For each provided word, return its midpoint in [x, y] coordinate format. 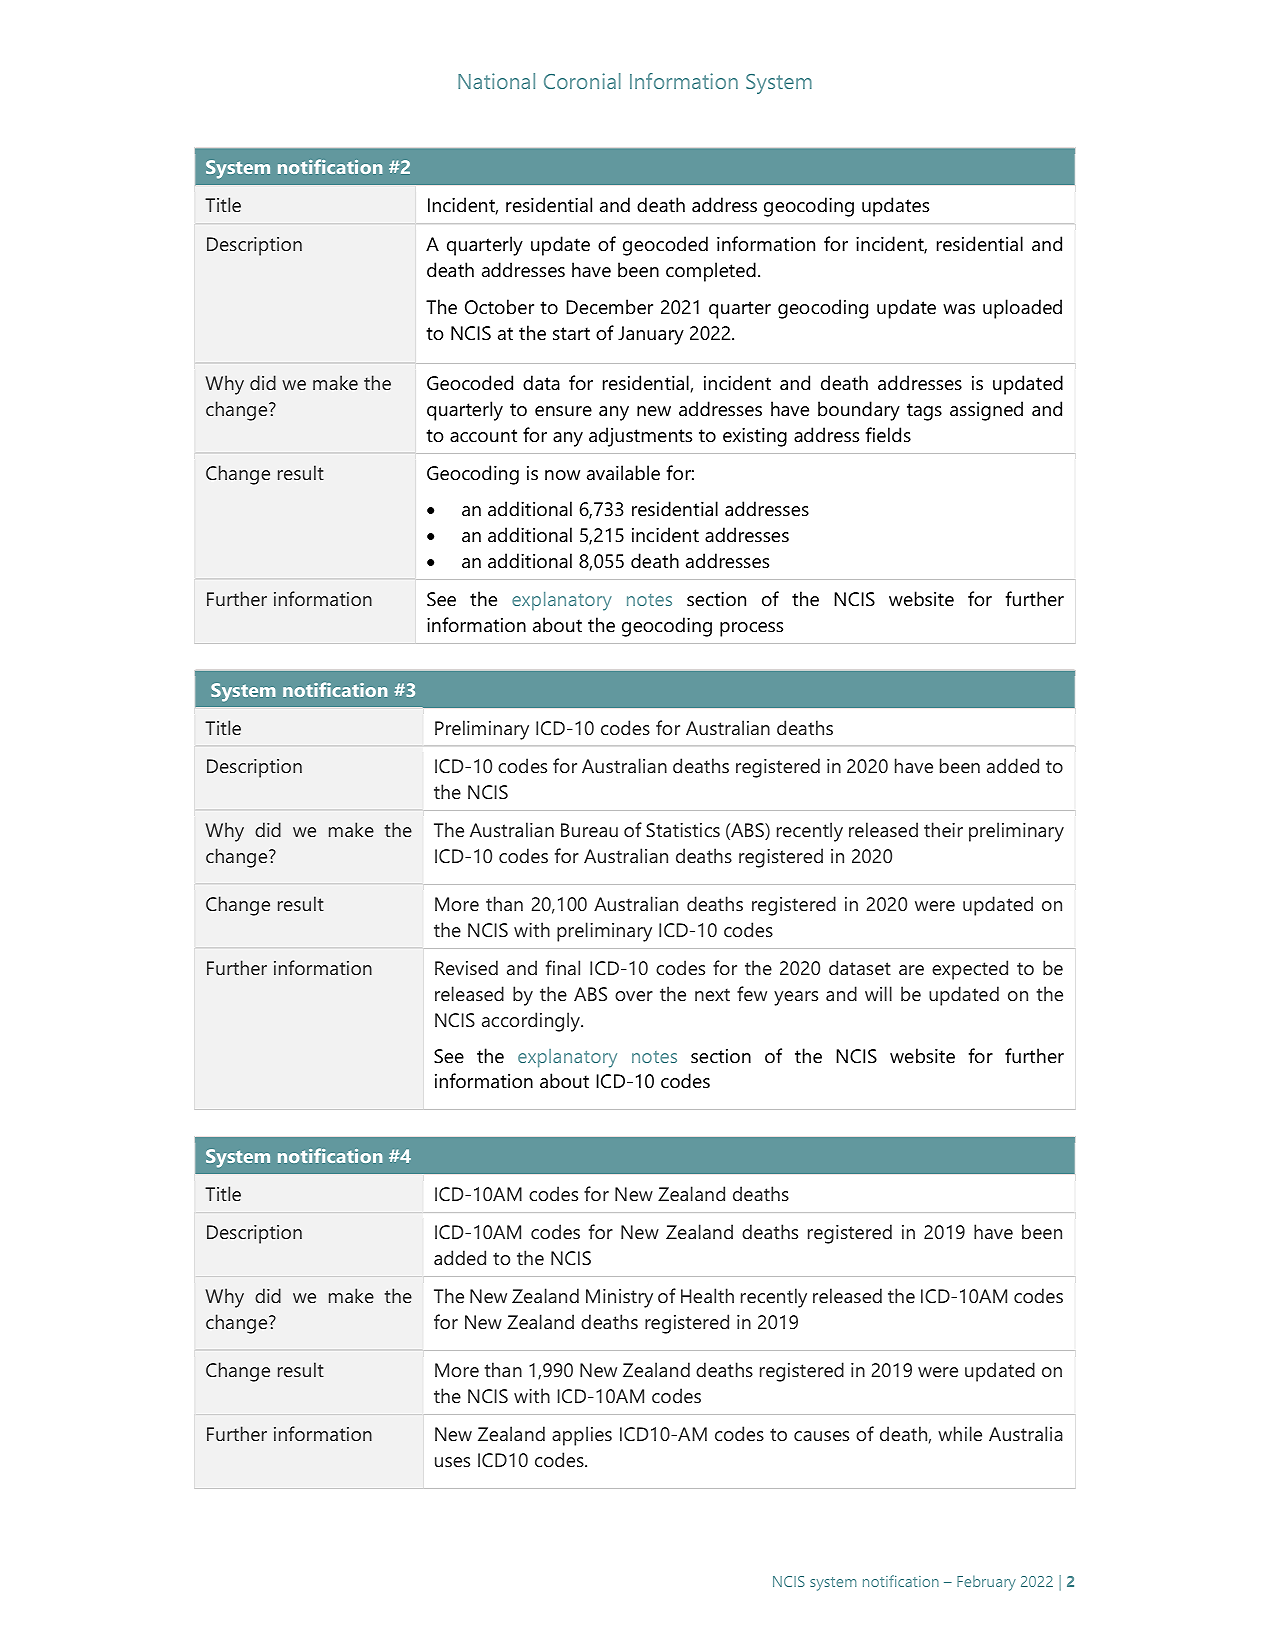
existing [755, 437]
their [943, 829]
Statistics [683, 830]
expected [970, 970]
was [959, 309]
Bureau [589, 830]
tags [924, 412]
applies [582, 1436]
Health [707, 1295]
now [562, 475]
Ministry [619, 1298]
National [496, 81]
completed [711, 272]
